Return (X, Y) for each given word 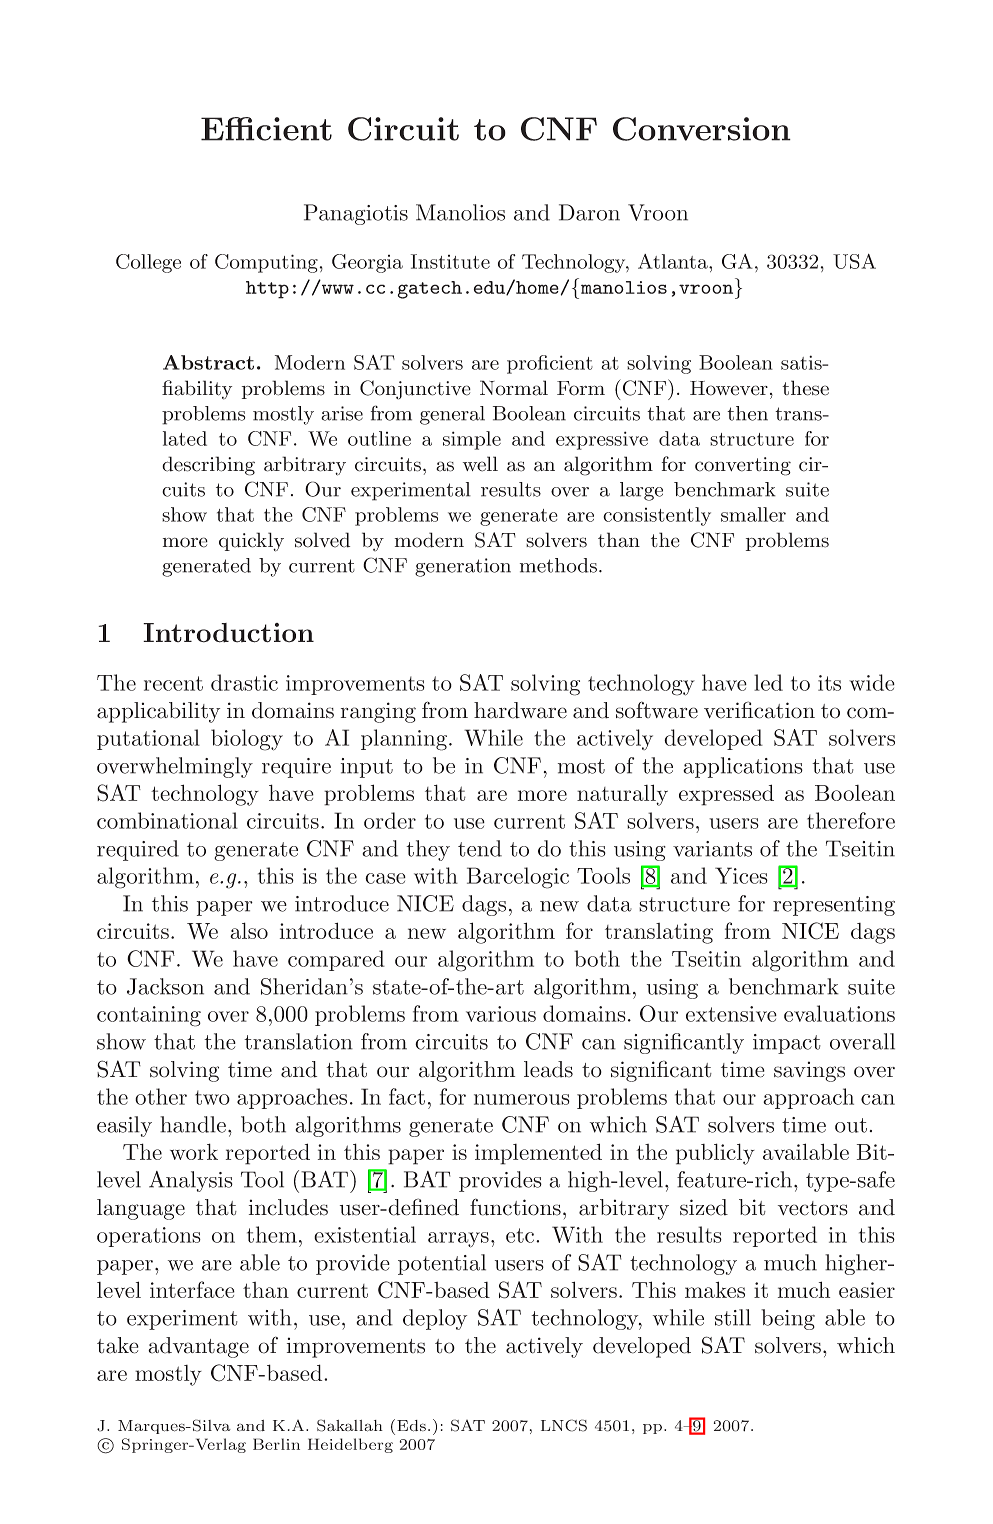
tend (480, 848)
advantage (198, 1347)
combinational (167, 820)
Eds (411, 1426)
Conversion (702, 129)
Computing (266, 263)
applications (743, 767)
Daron (589, 212)
